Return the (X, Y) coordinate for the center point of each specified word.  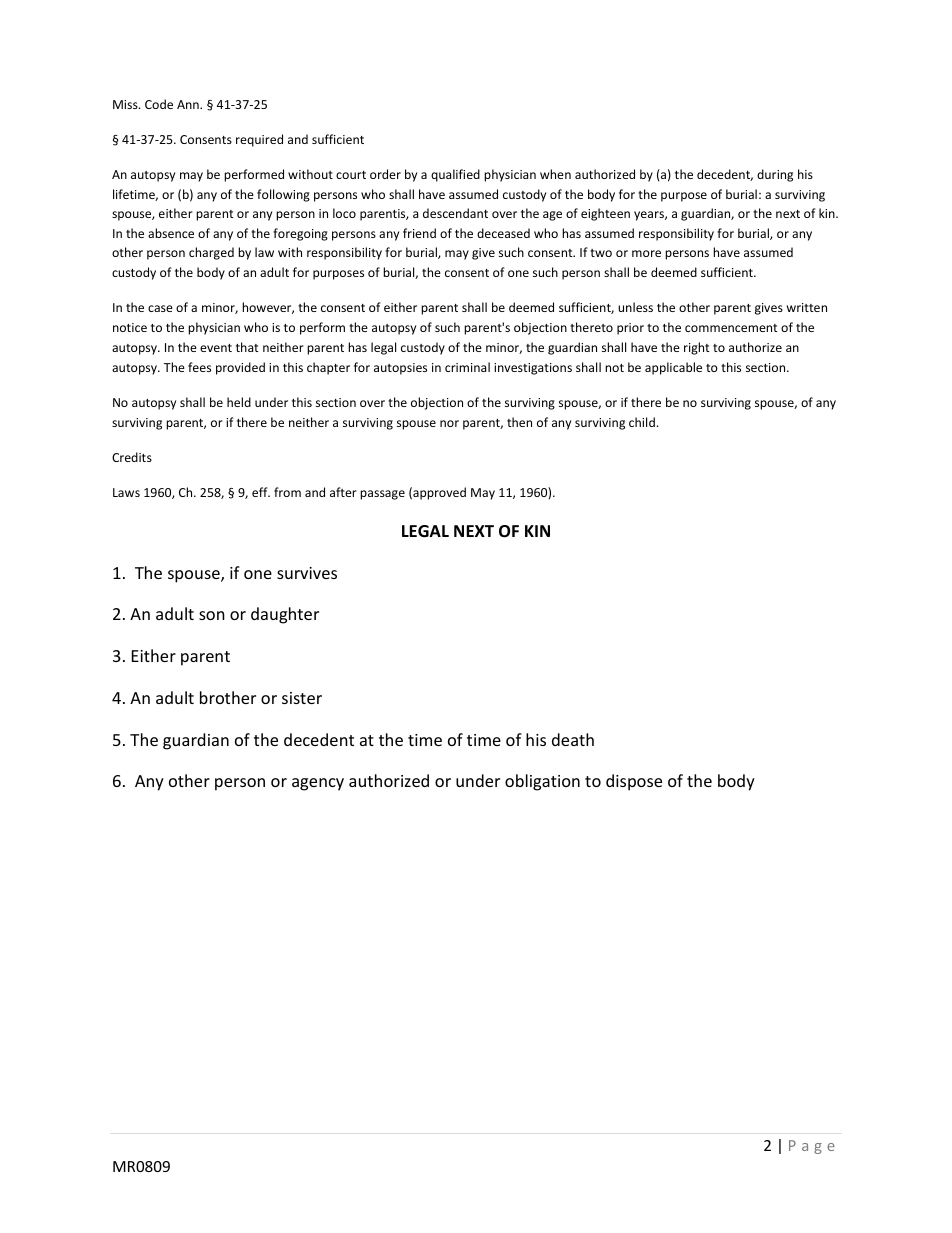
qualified (455, 175)
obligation (542, 782)
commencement (731, 328)
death (573, 739)
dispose (634, 782)
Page (812, 1147)
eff (261, 492)
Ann (189, 104)
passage (382, 495)
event (216, 348)
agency (318, 784)
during (775, 175)
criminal (467, 367)
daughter (285, 615)
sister (302, 698)
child (642, 422)
